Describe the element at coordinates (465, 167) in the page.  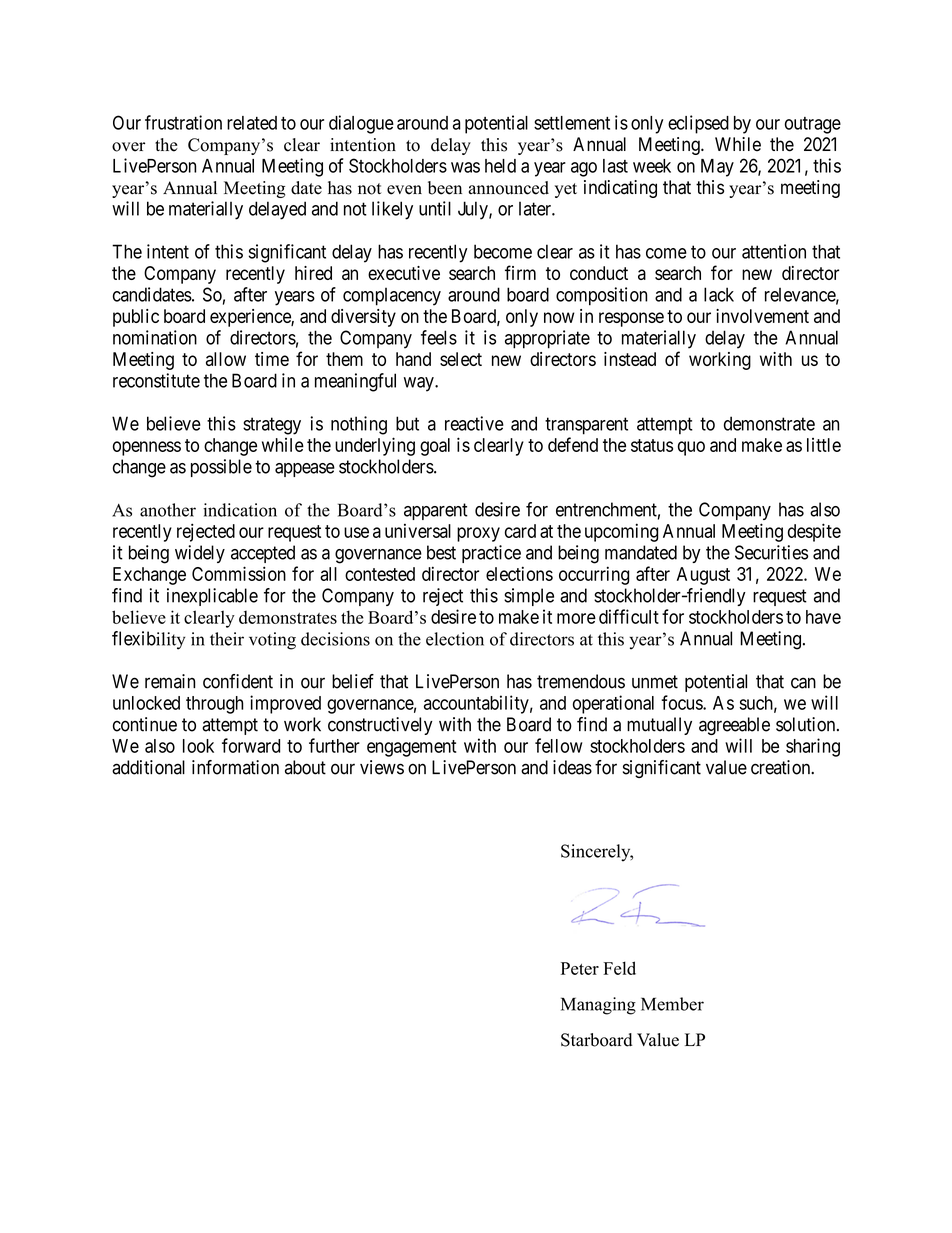
I see `was` at that location.
